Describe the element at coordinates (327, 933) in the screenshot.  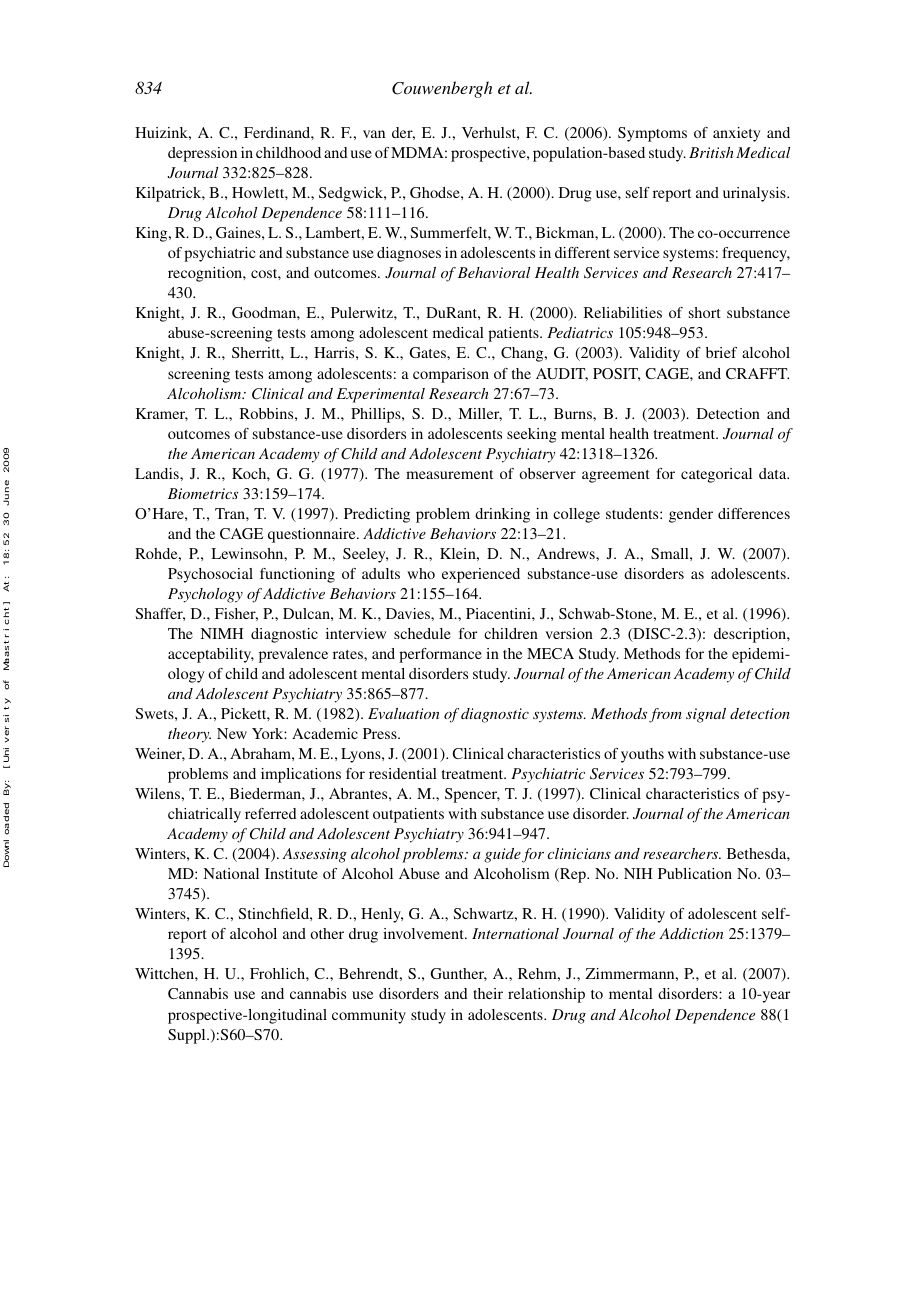
I see `other` at that location.
